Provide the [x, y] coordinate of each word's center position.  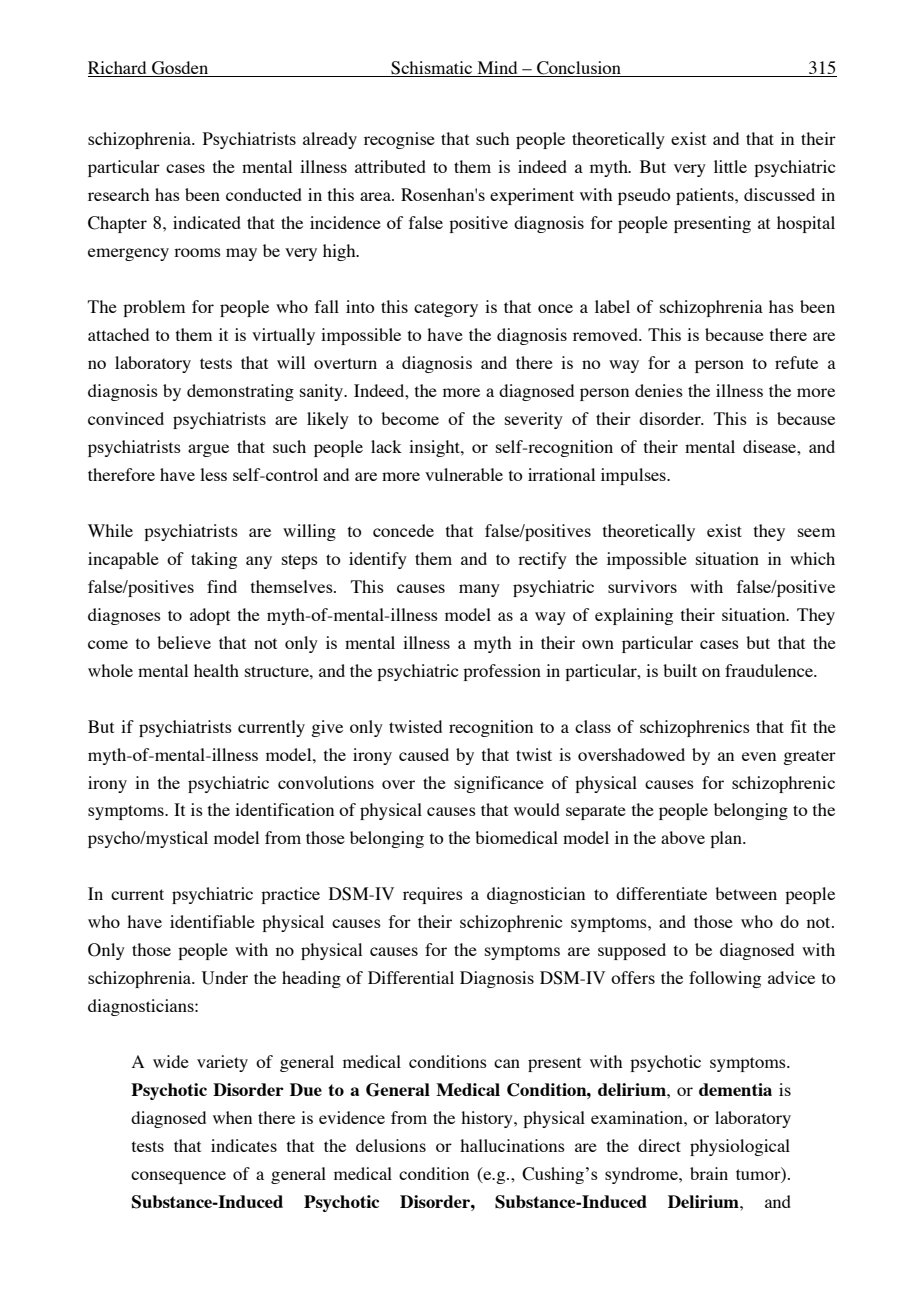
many [479, 590]
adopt [210, 616]
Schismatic [432, 69]
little [730, 166]
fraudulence [770, 670]
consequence [178, 1177]
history [488, 1119]
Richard [118, 69]
